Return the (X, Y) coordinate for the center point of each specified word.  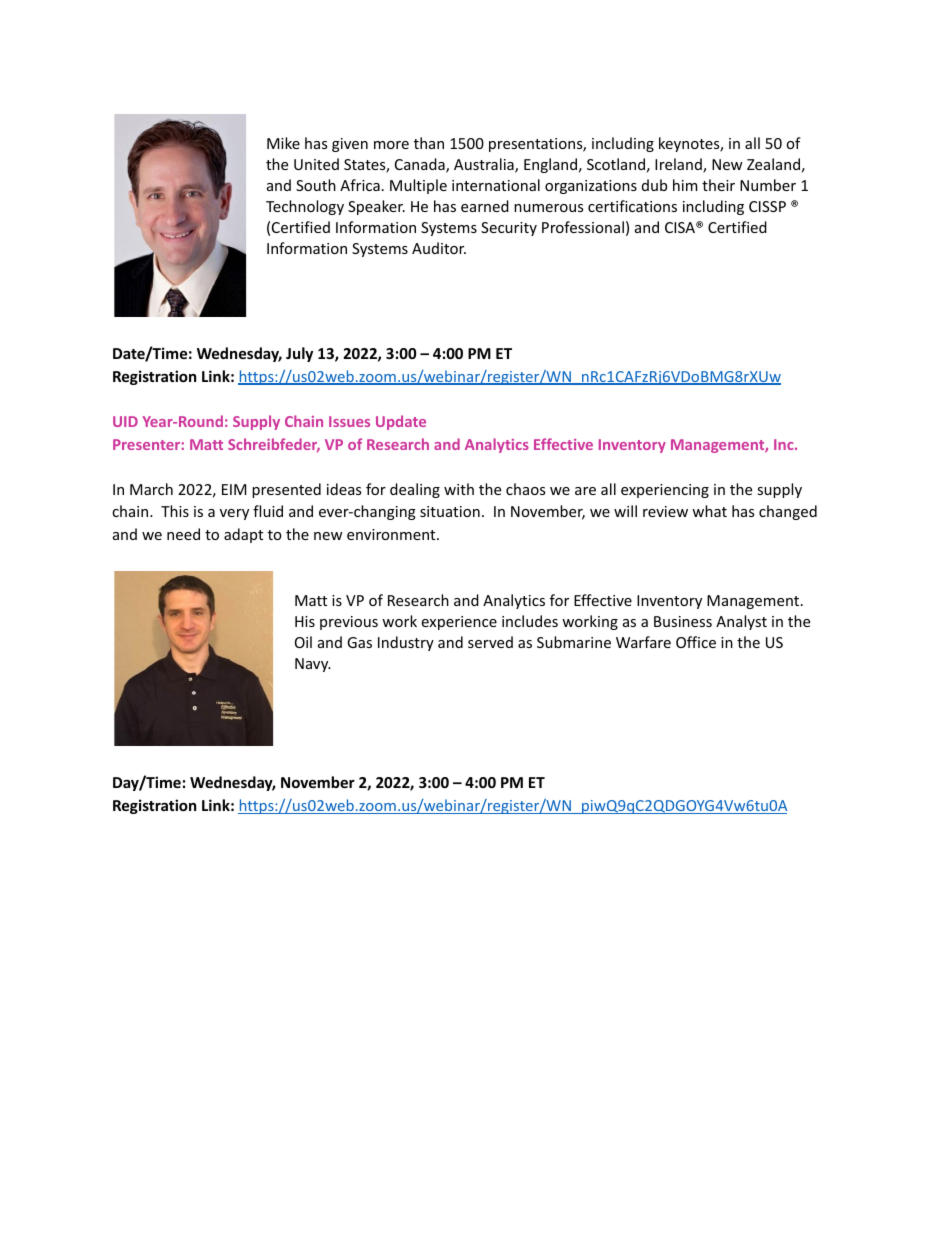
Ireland (679, 165)
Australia (485, 165)
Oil (303, 642)
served (490, 642)
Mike (283, 143)
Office (696, 642)
